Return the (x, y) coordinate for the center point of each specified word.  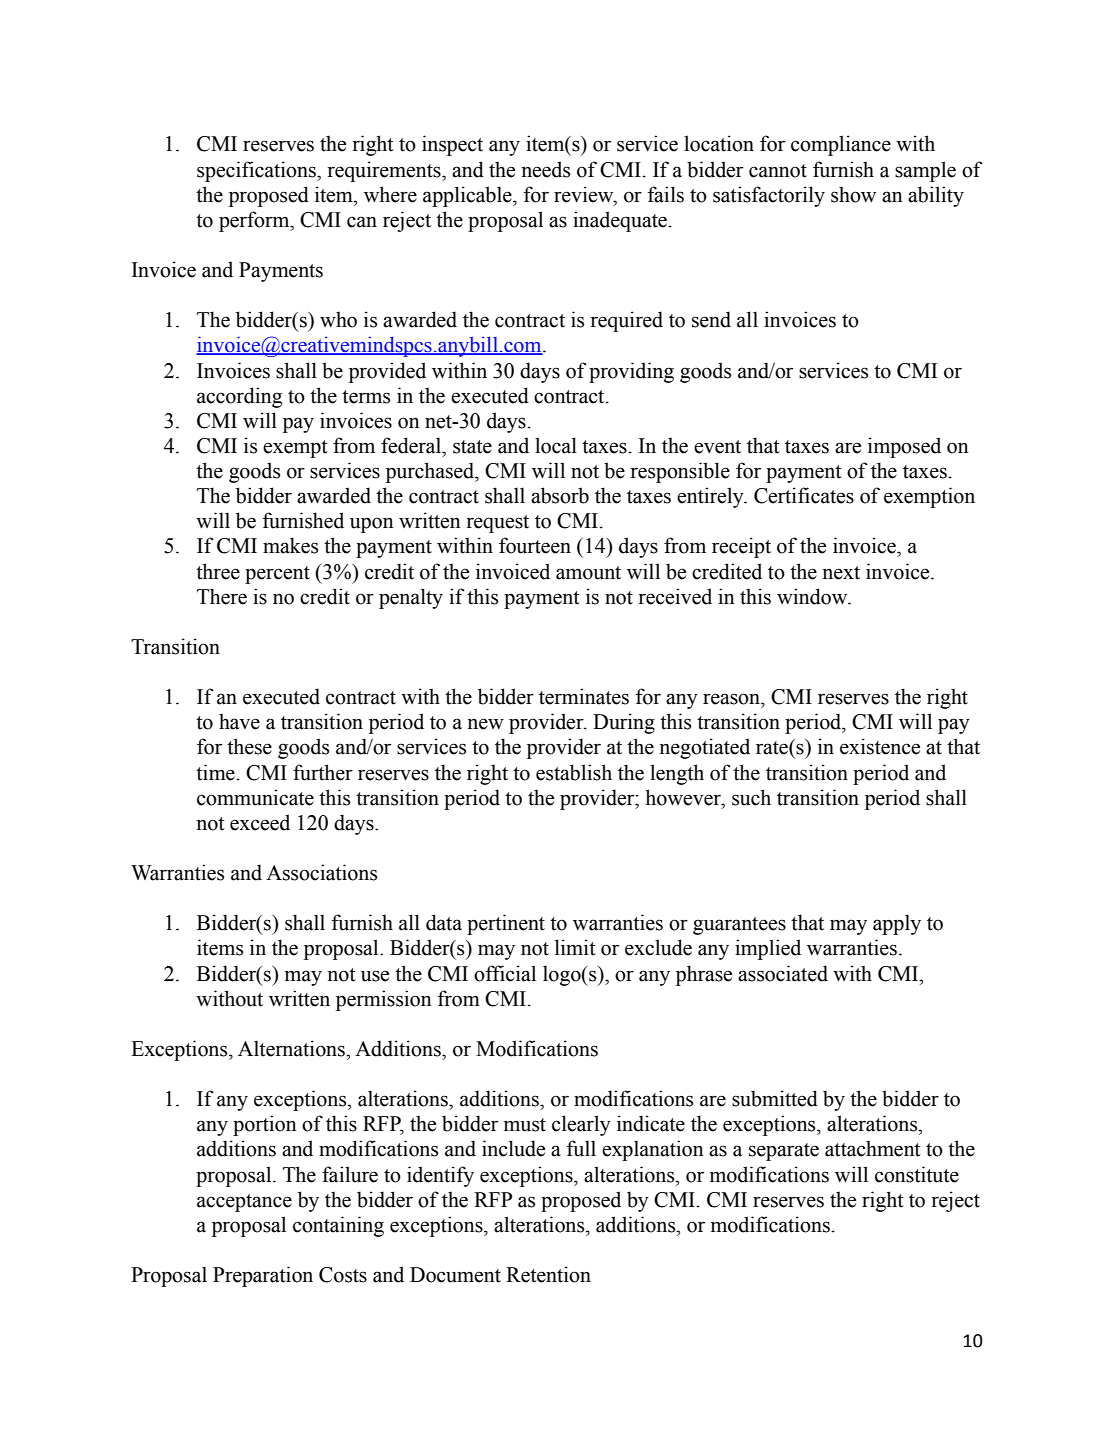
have (239, 721)
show (853, 194)
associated (783, 973)
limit (575, 947)
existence (880, 746)
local (556, 445)
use (375, 976)
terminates (584, 696)
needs (545, 169)
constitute (917, 1174)
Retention (548, 1274)
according (239, 397)
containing (338, 1226)
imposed (904, 447)
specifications (257, 171)
